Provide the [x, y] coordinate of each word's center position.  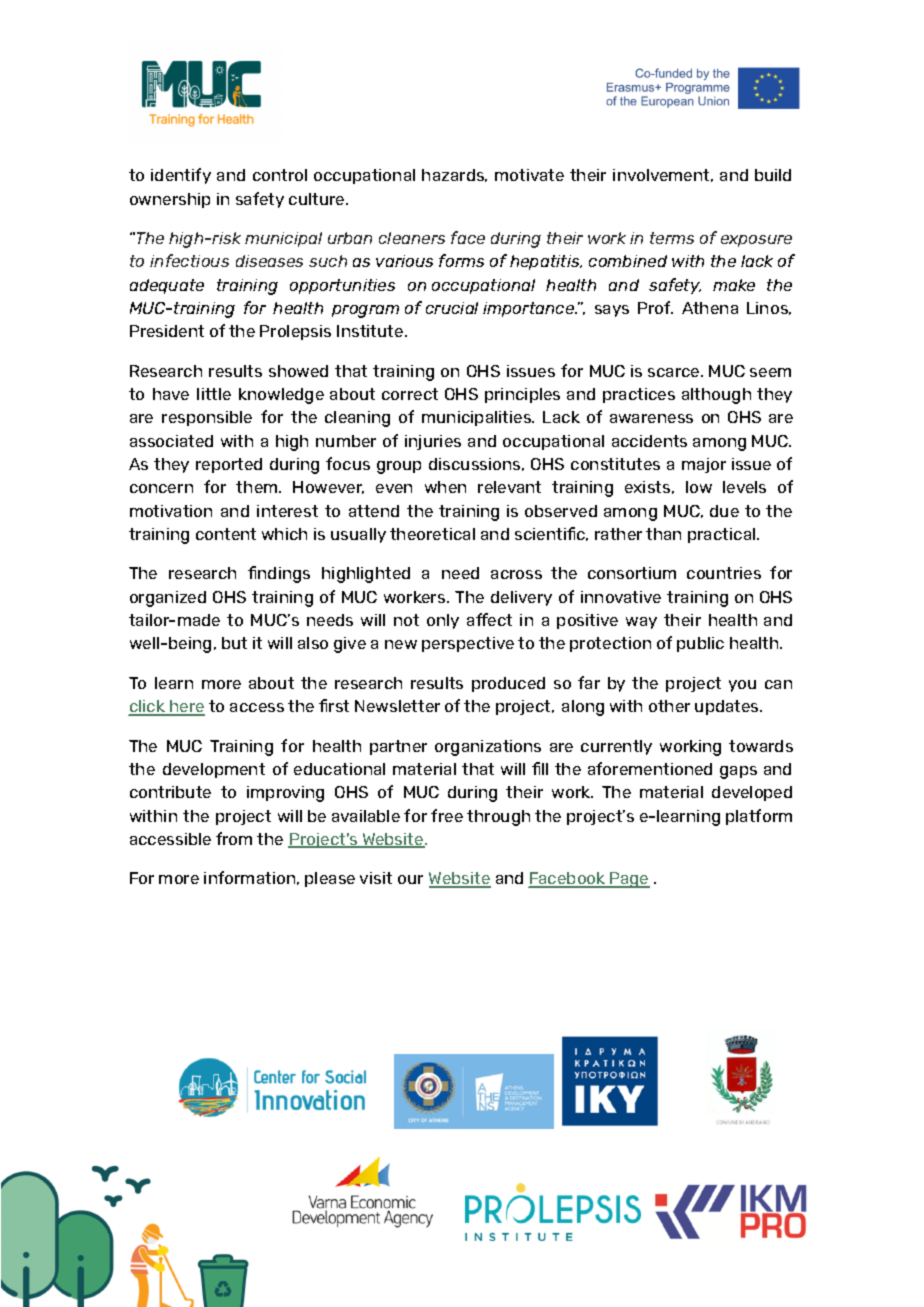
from [234, 838]
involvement [663, 175]
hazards [454, 175]
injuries [433, 442]
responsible [207, 418]
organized [168, 599]
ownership [170, 200]
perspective [468, 644]
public [700, 644]
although [716, 396]
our [410, 879]
